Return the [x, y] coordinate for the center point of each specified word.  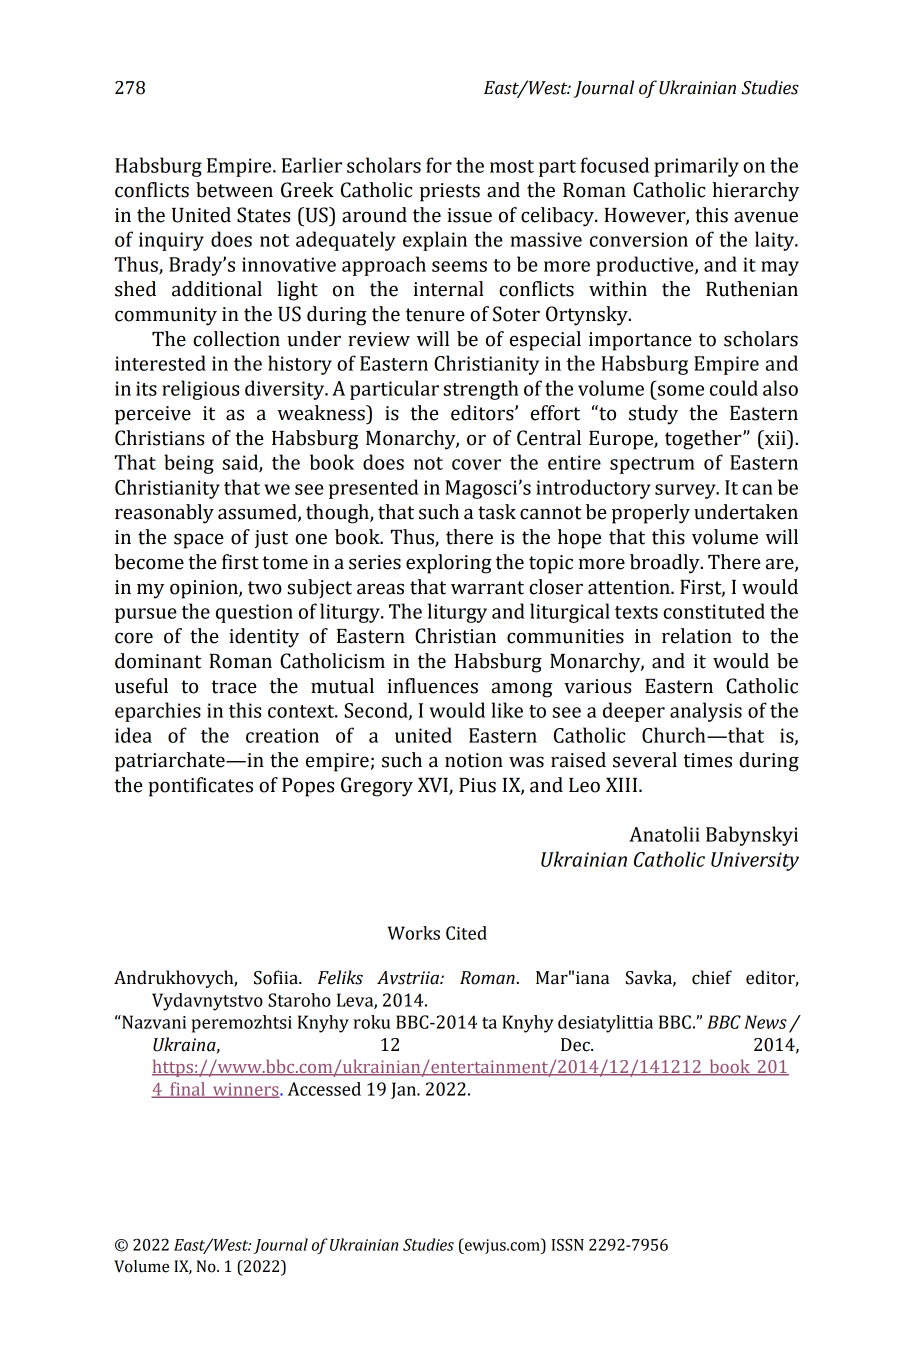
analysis [706, 712]
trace [234, 687]
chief [712, 977]
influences [432, 686]
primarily [696, 167]
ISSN [568, 1245]
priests [450, 192]
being [189, 464]
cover [476, 464]
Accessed [324, 1089]
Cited [466, 933]
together [704, 440]
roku [372, 1022]
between [234, 190]
